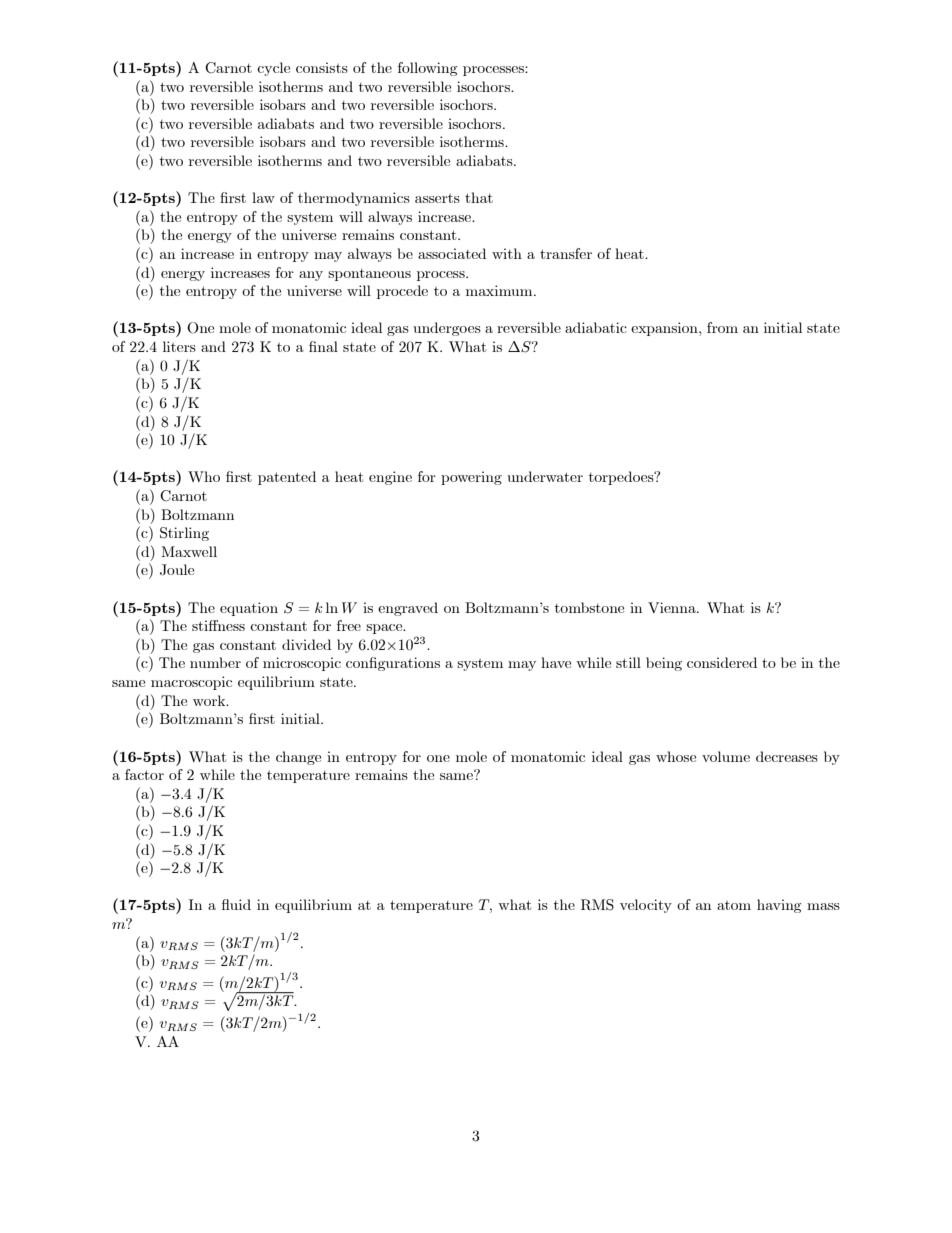  Describe the element at coordinates (287, 478) in the screenshot. I see `patented` at that location.
